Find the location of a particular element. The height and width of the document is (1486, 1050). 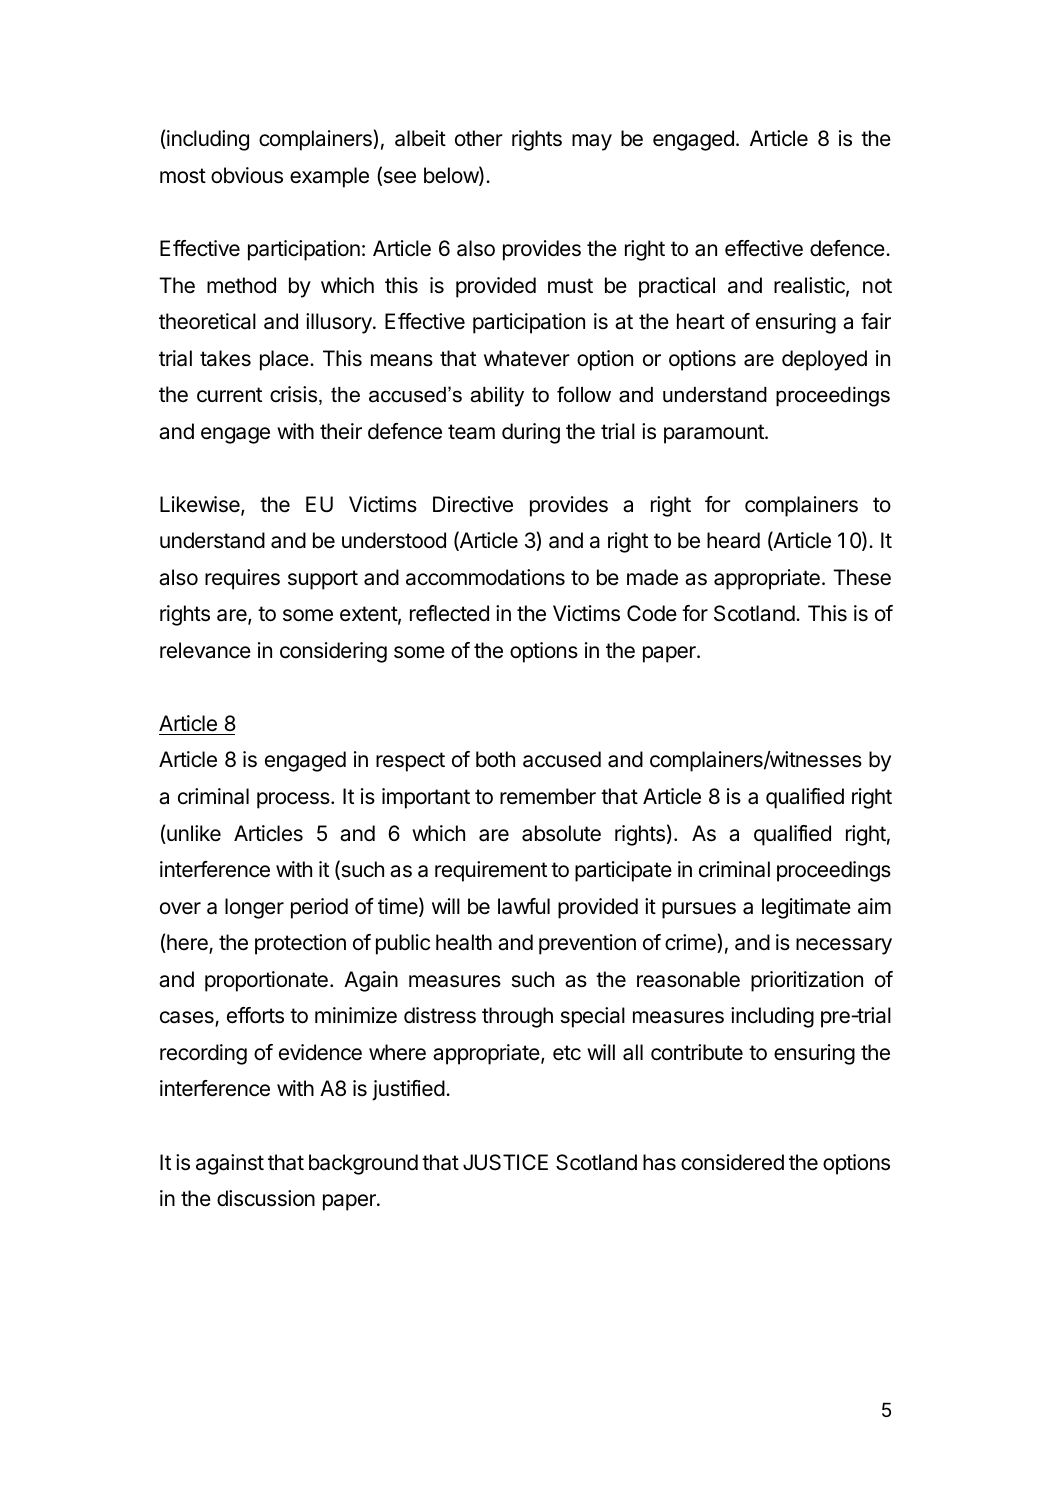

other is located at coordinates (479, 138).
